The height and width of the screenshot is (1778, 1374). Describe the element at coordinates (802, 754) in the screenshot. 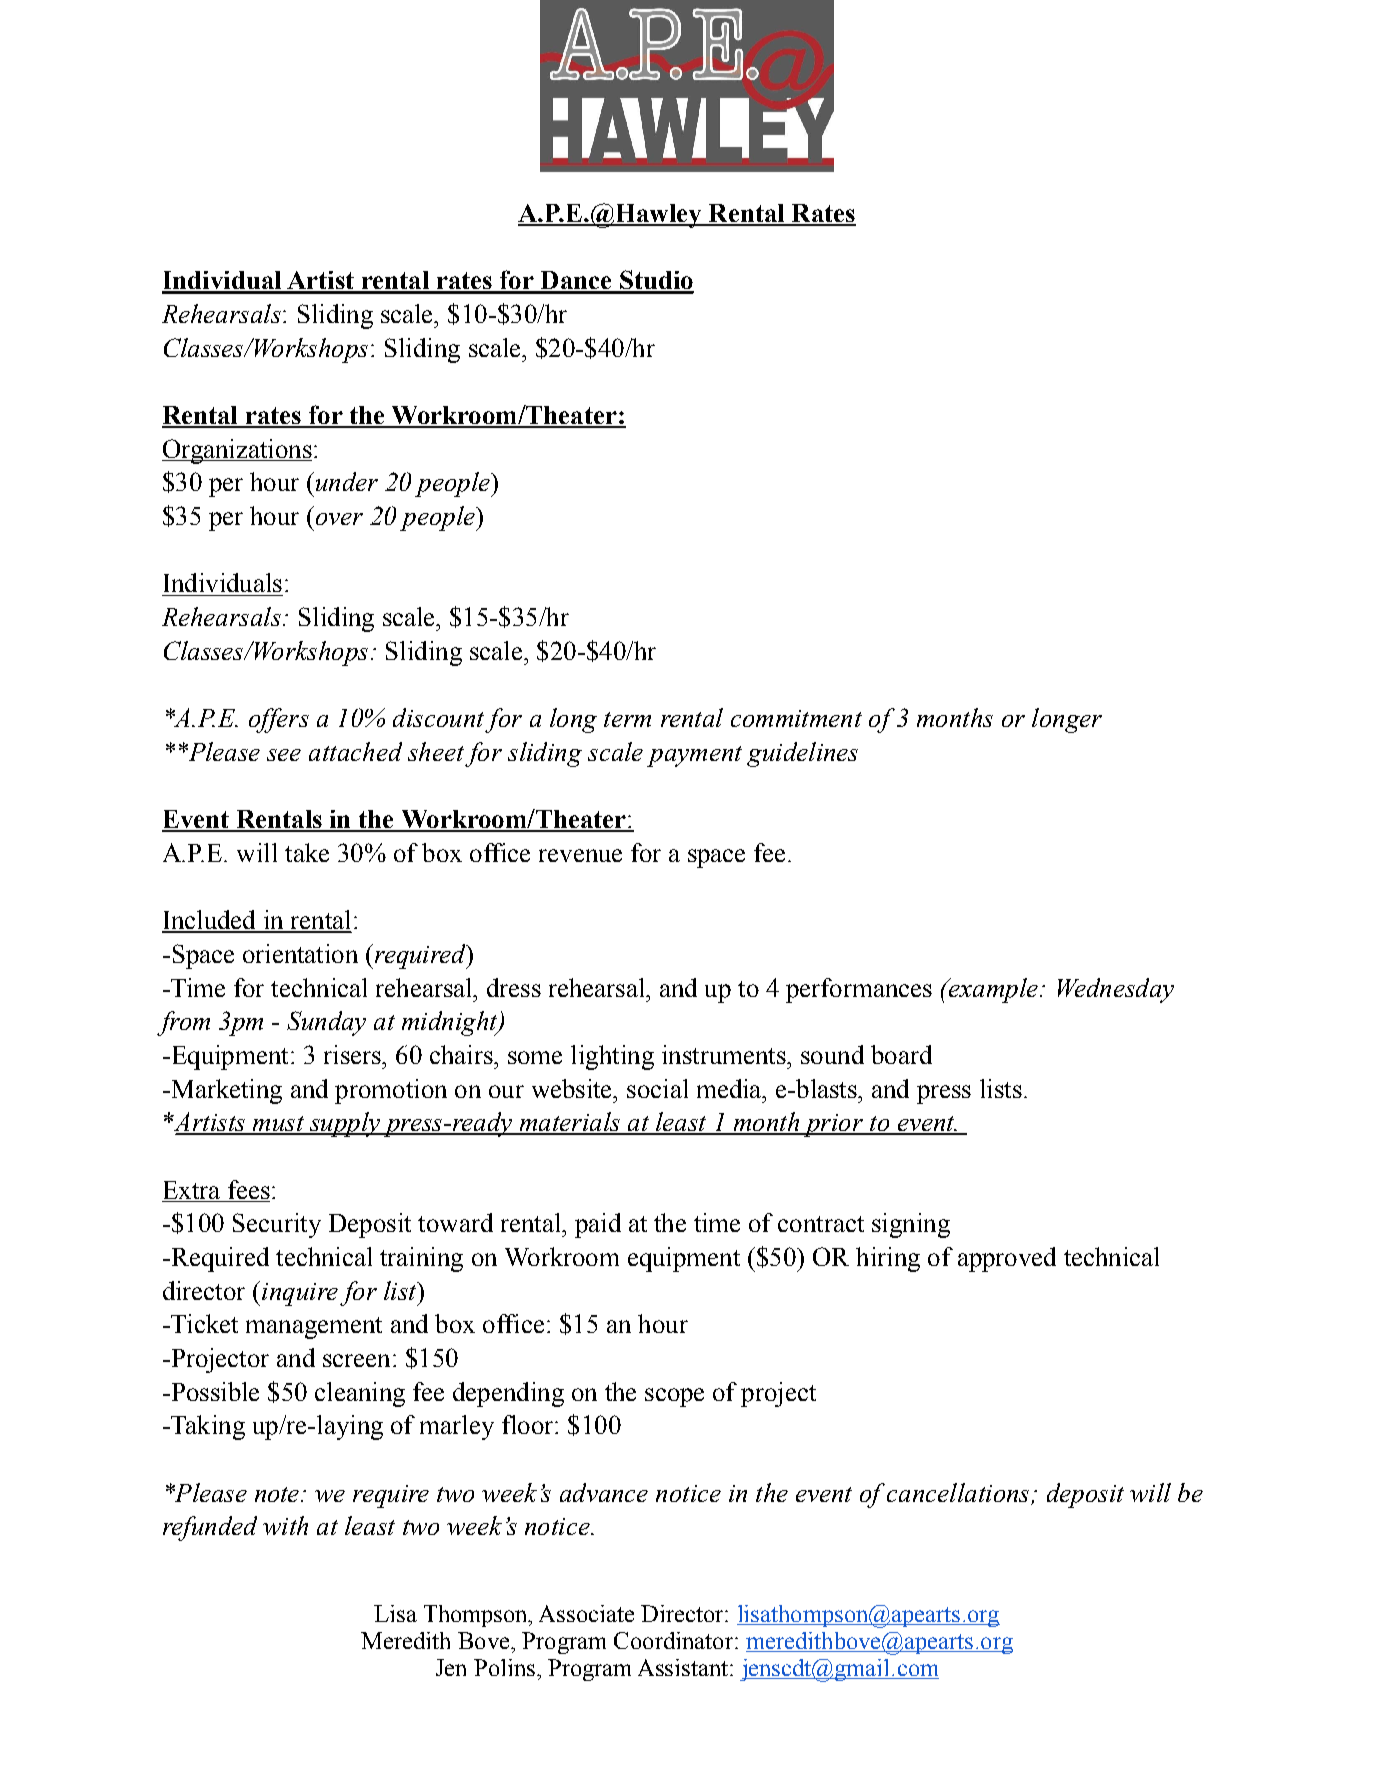

I see `guidelines` at that location.
